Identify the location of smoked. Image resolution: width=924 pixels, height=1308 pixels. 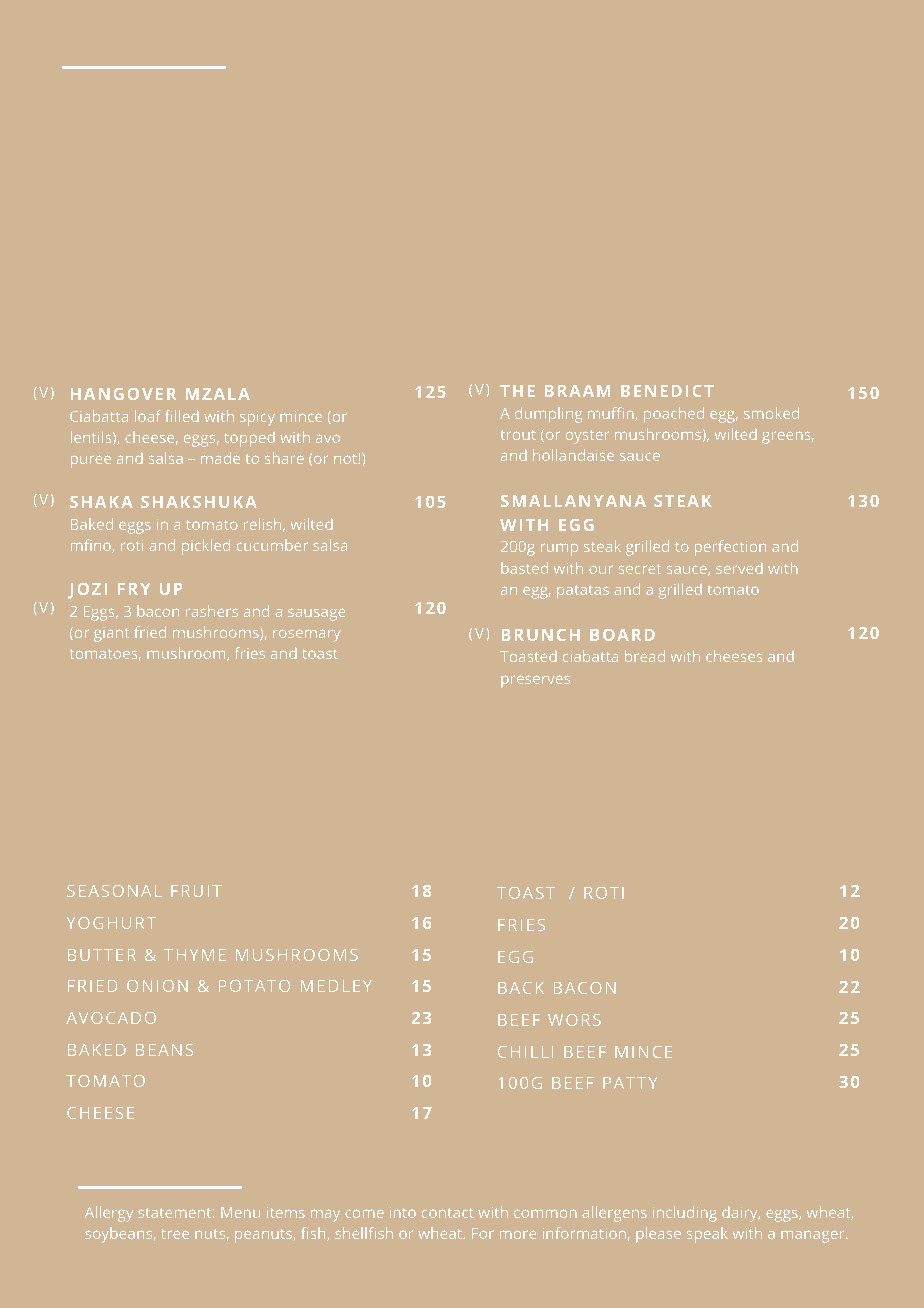
(771, 413).
